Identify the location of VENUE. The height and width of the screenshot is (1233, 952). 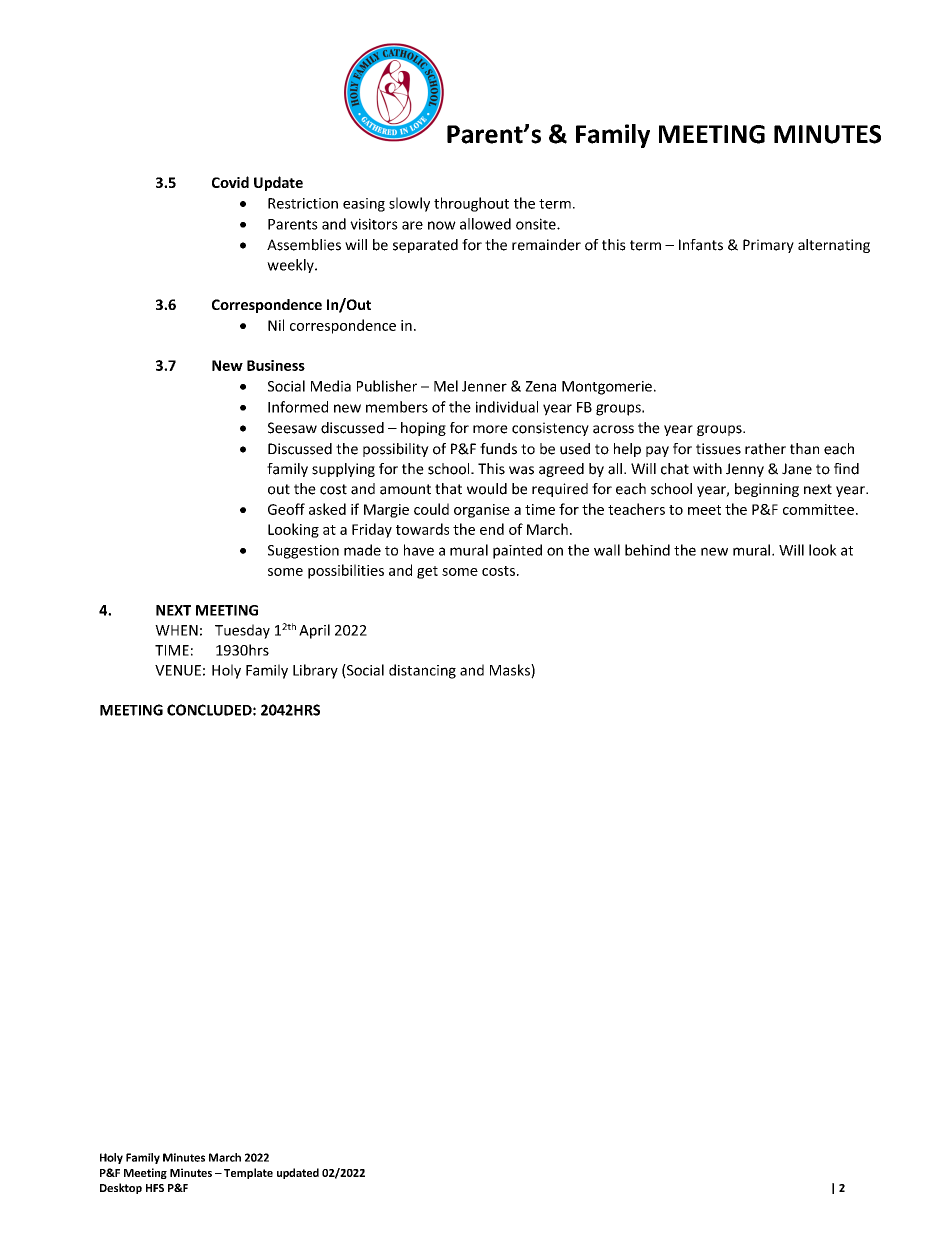
(178, 670).
